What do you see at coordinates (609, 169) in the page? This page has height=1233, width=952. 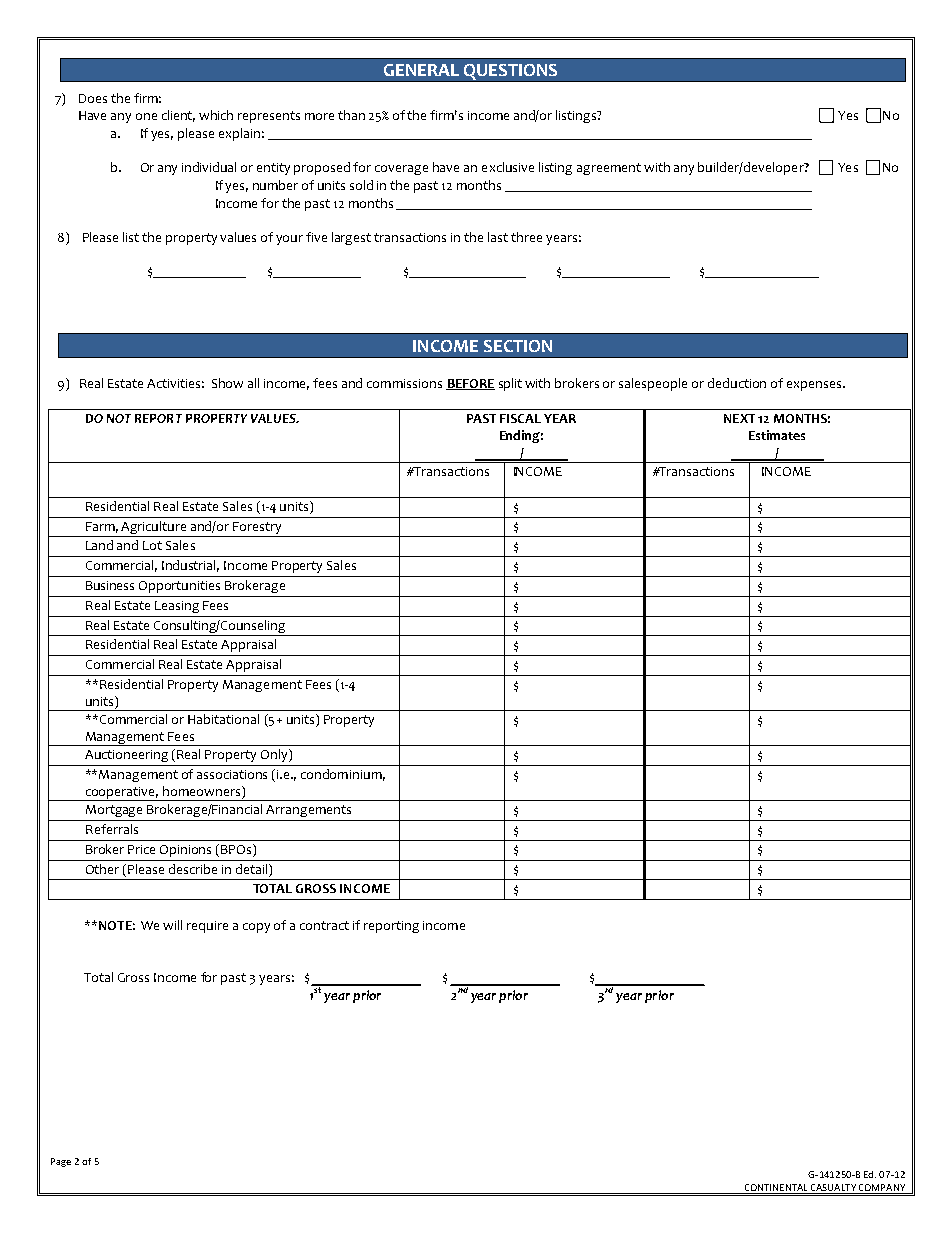 I see `agreement` at bounding box center [609, 169].
